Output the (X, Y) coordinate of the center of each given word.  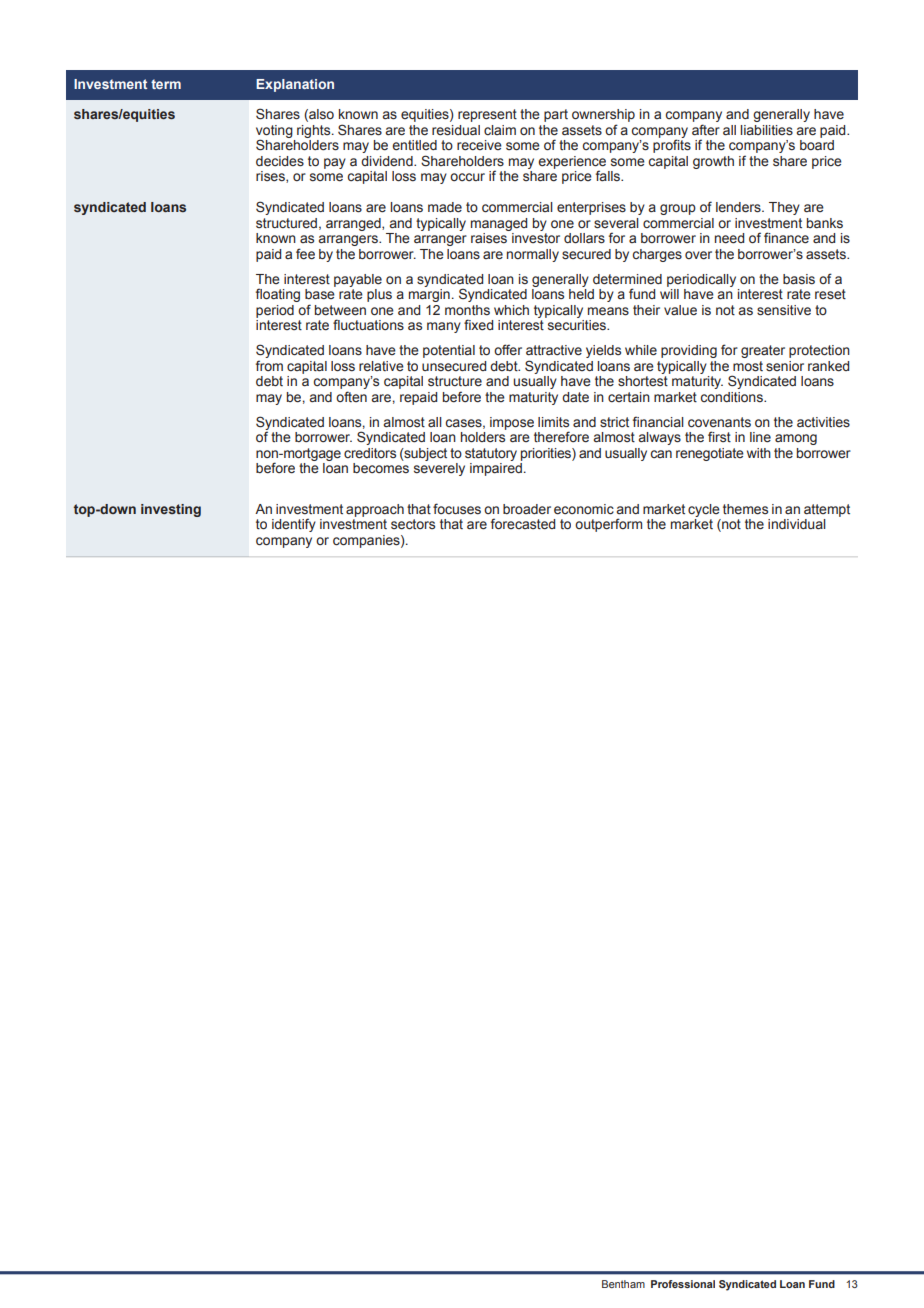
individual (797, 524)
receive (479, 145)
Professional (683, 1284)
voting (274, 132)
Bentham (623, 1284)
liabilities (766, 130)
